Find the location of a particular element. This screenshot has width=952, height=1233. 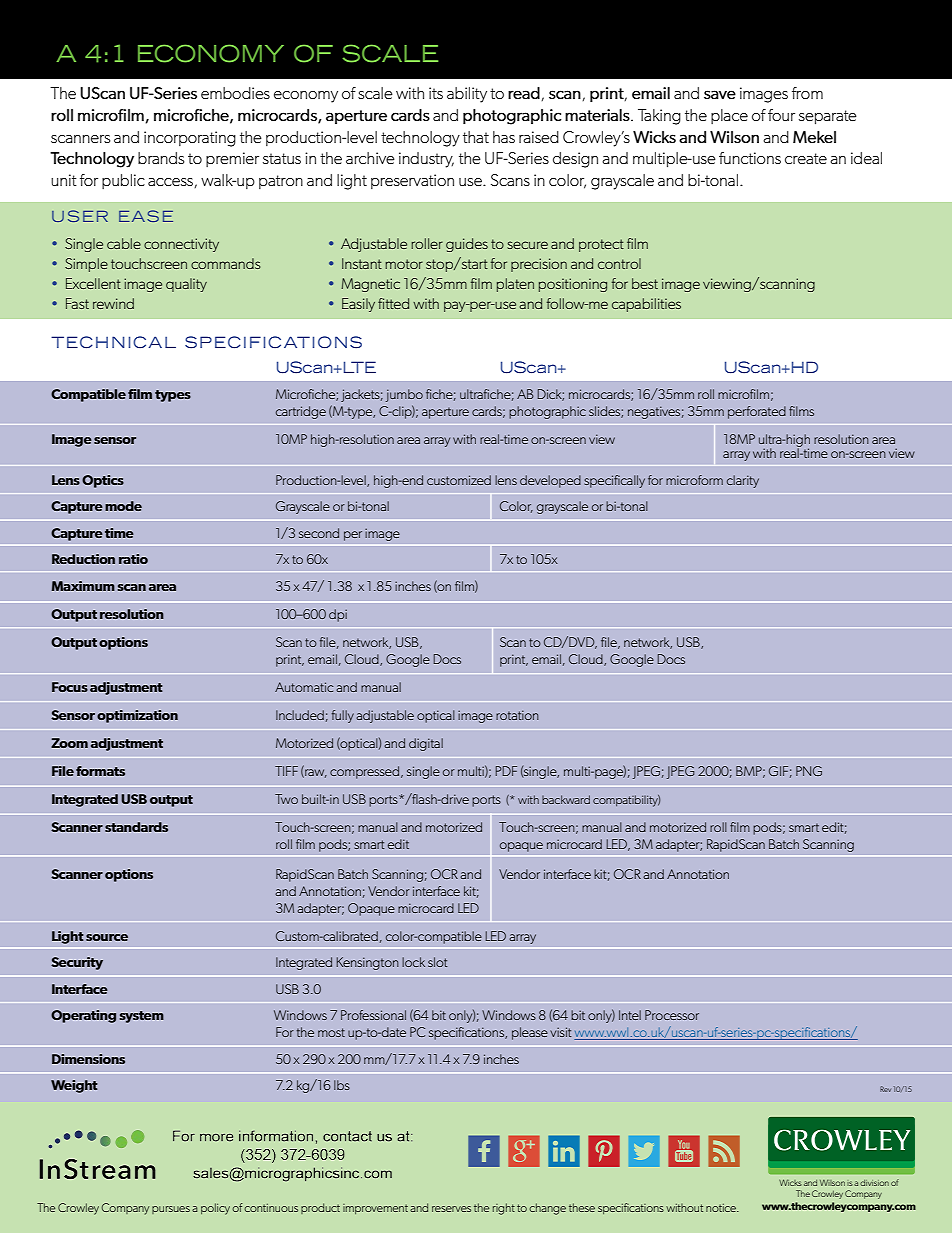

source is located at coordinates (107, 937).
